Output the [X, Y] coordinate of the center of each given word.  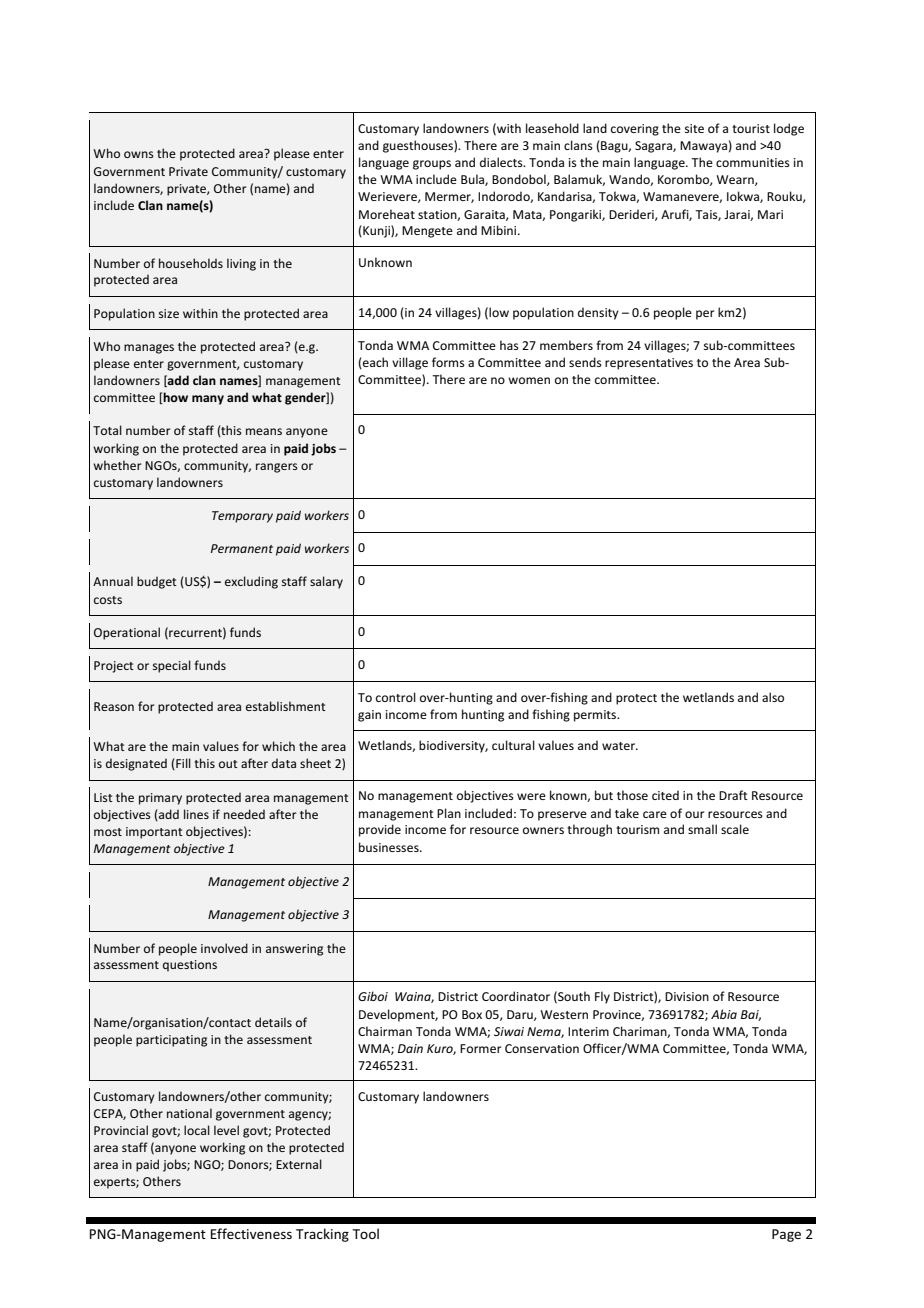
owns [139, 154]
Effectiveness [251, 1233]
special [172, 666]
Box [472, 1014]
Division [687, 996]
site [694, 128]
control [396, 697]
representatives [649, 364]
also [773, 697]
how [175, 398]
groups [432, 165]
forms [448, 362]
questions [190, 966]
